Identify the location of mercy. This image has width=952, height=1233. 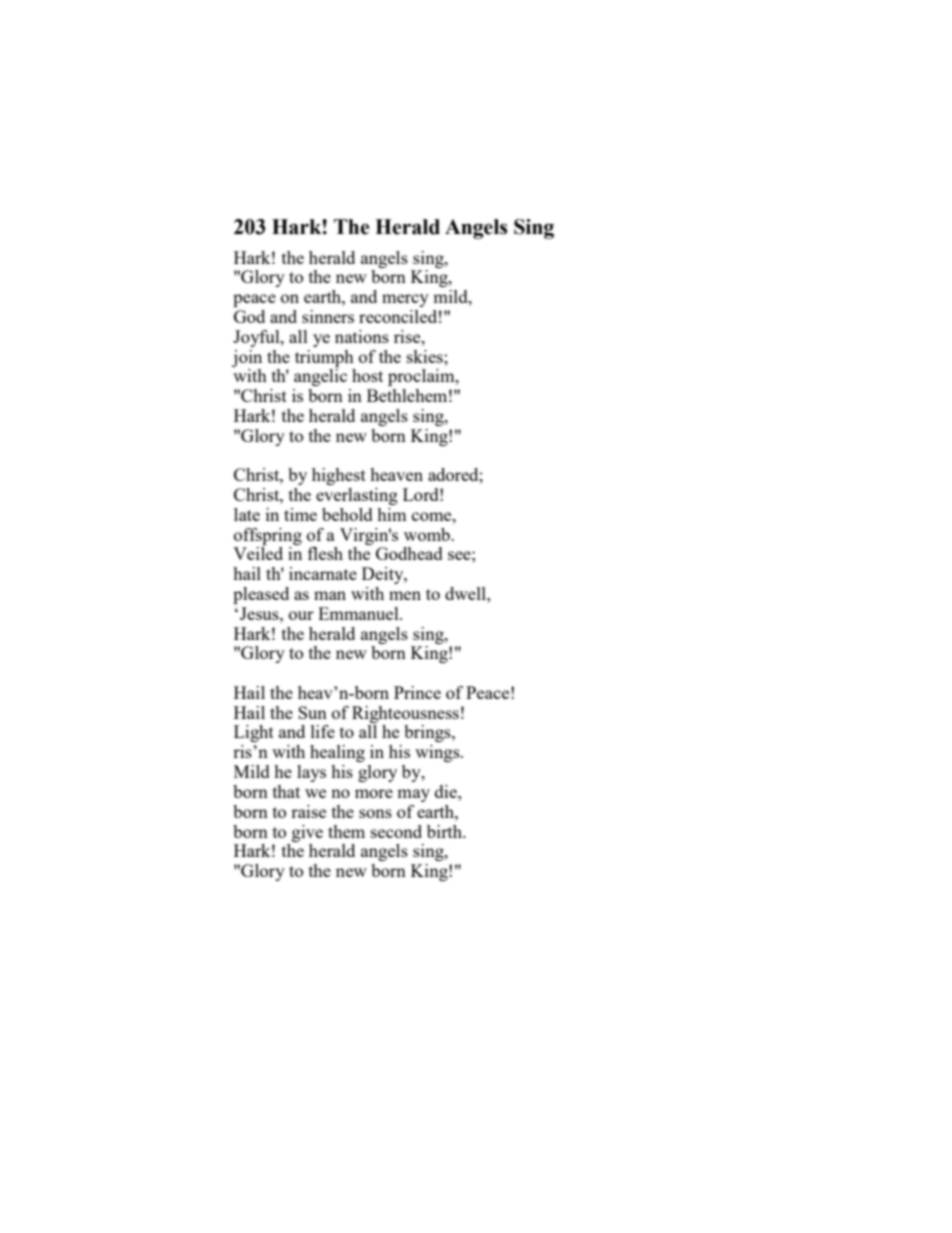
(405, 300).
